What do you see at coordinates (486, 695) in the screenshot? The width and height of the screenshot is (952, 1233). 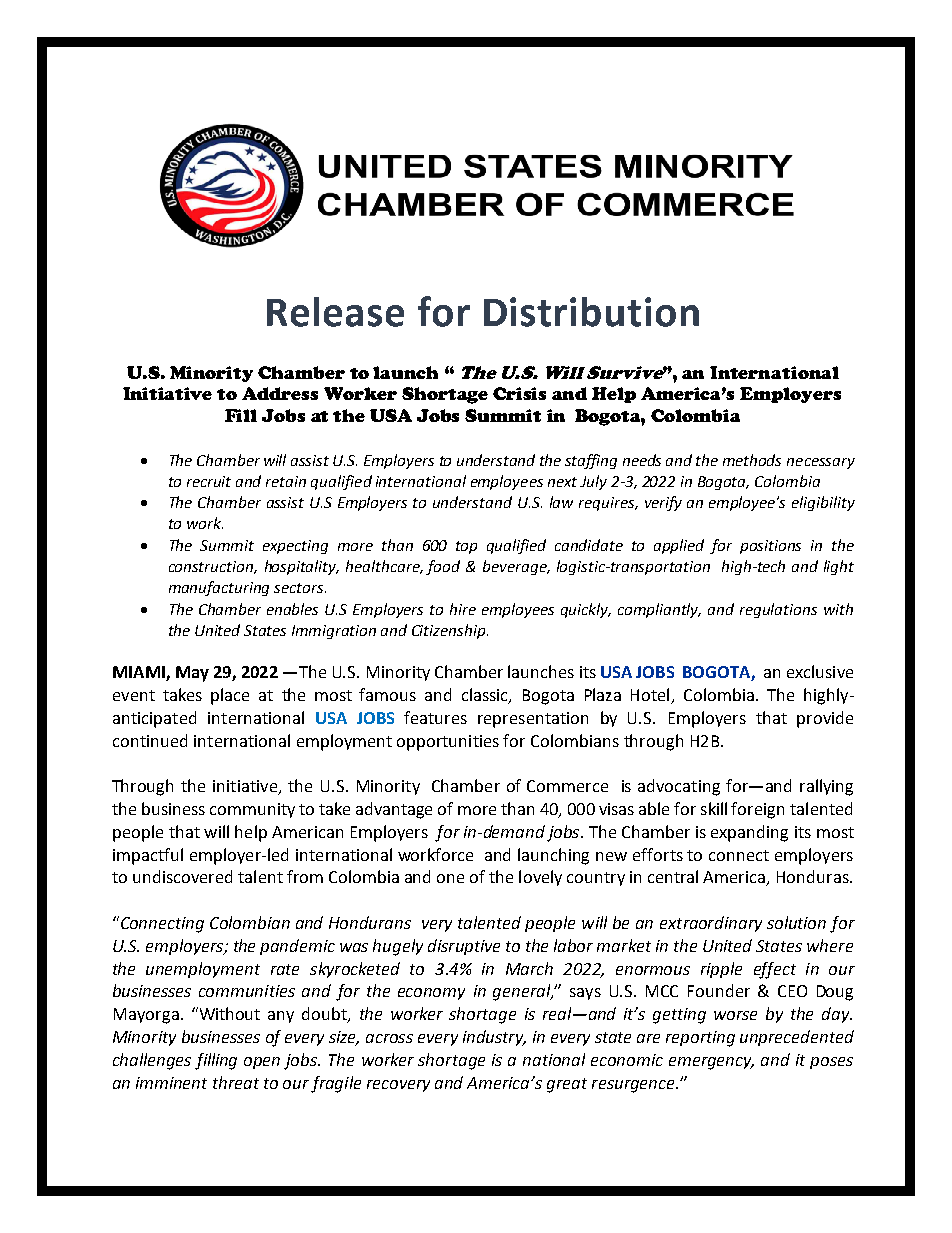 I see `classic` at bounding box center [486, 695].
